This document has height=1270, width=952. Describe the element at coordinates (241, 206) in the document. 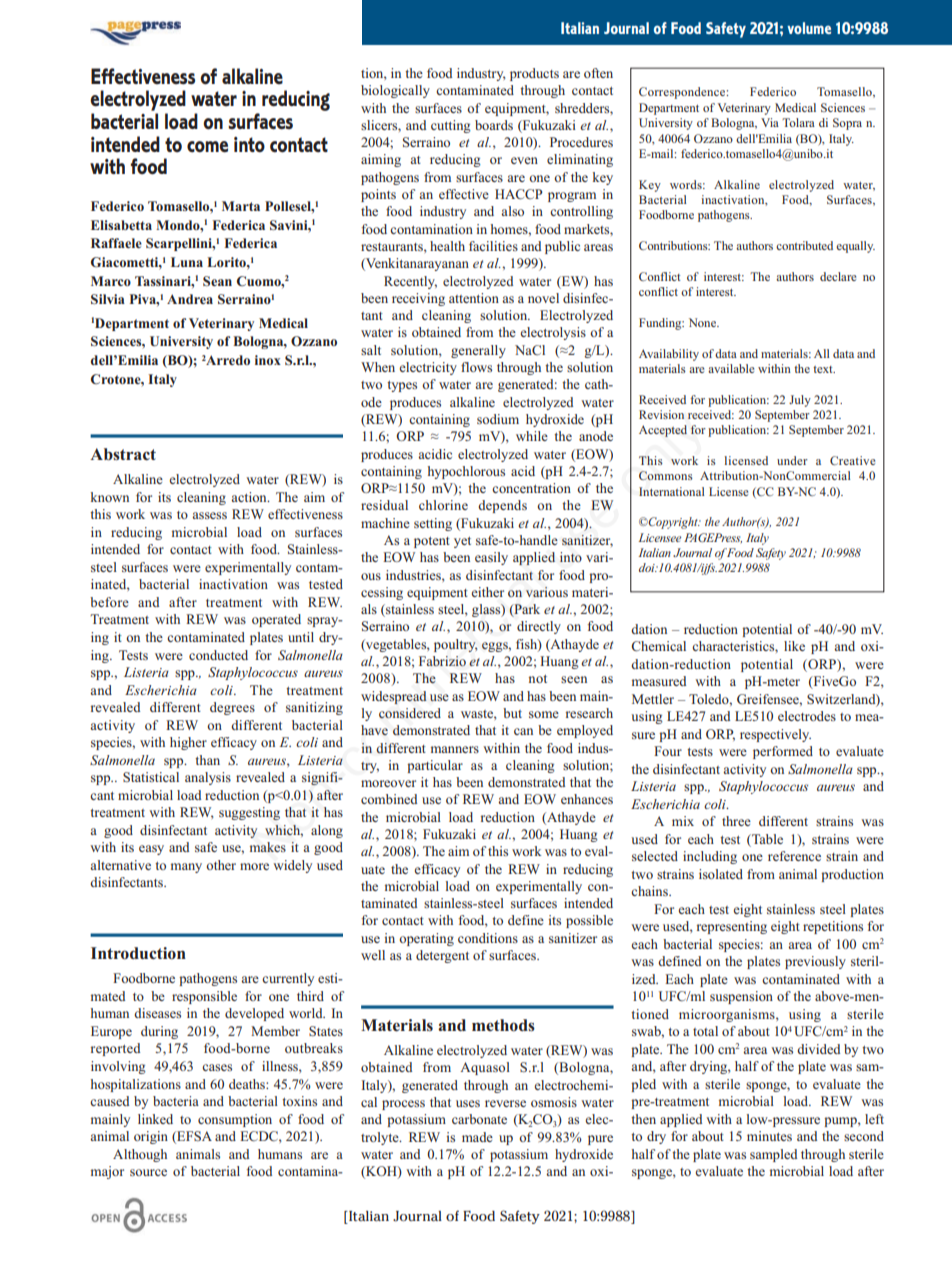

I see `Marta` at that location.
